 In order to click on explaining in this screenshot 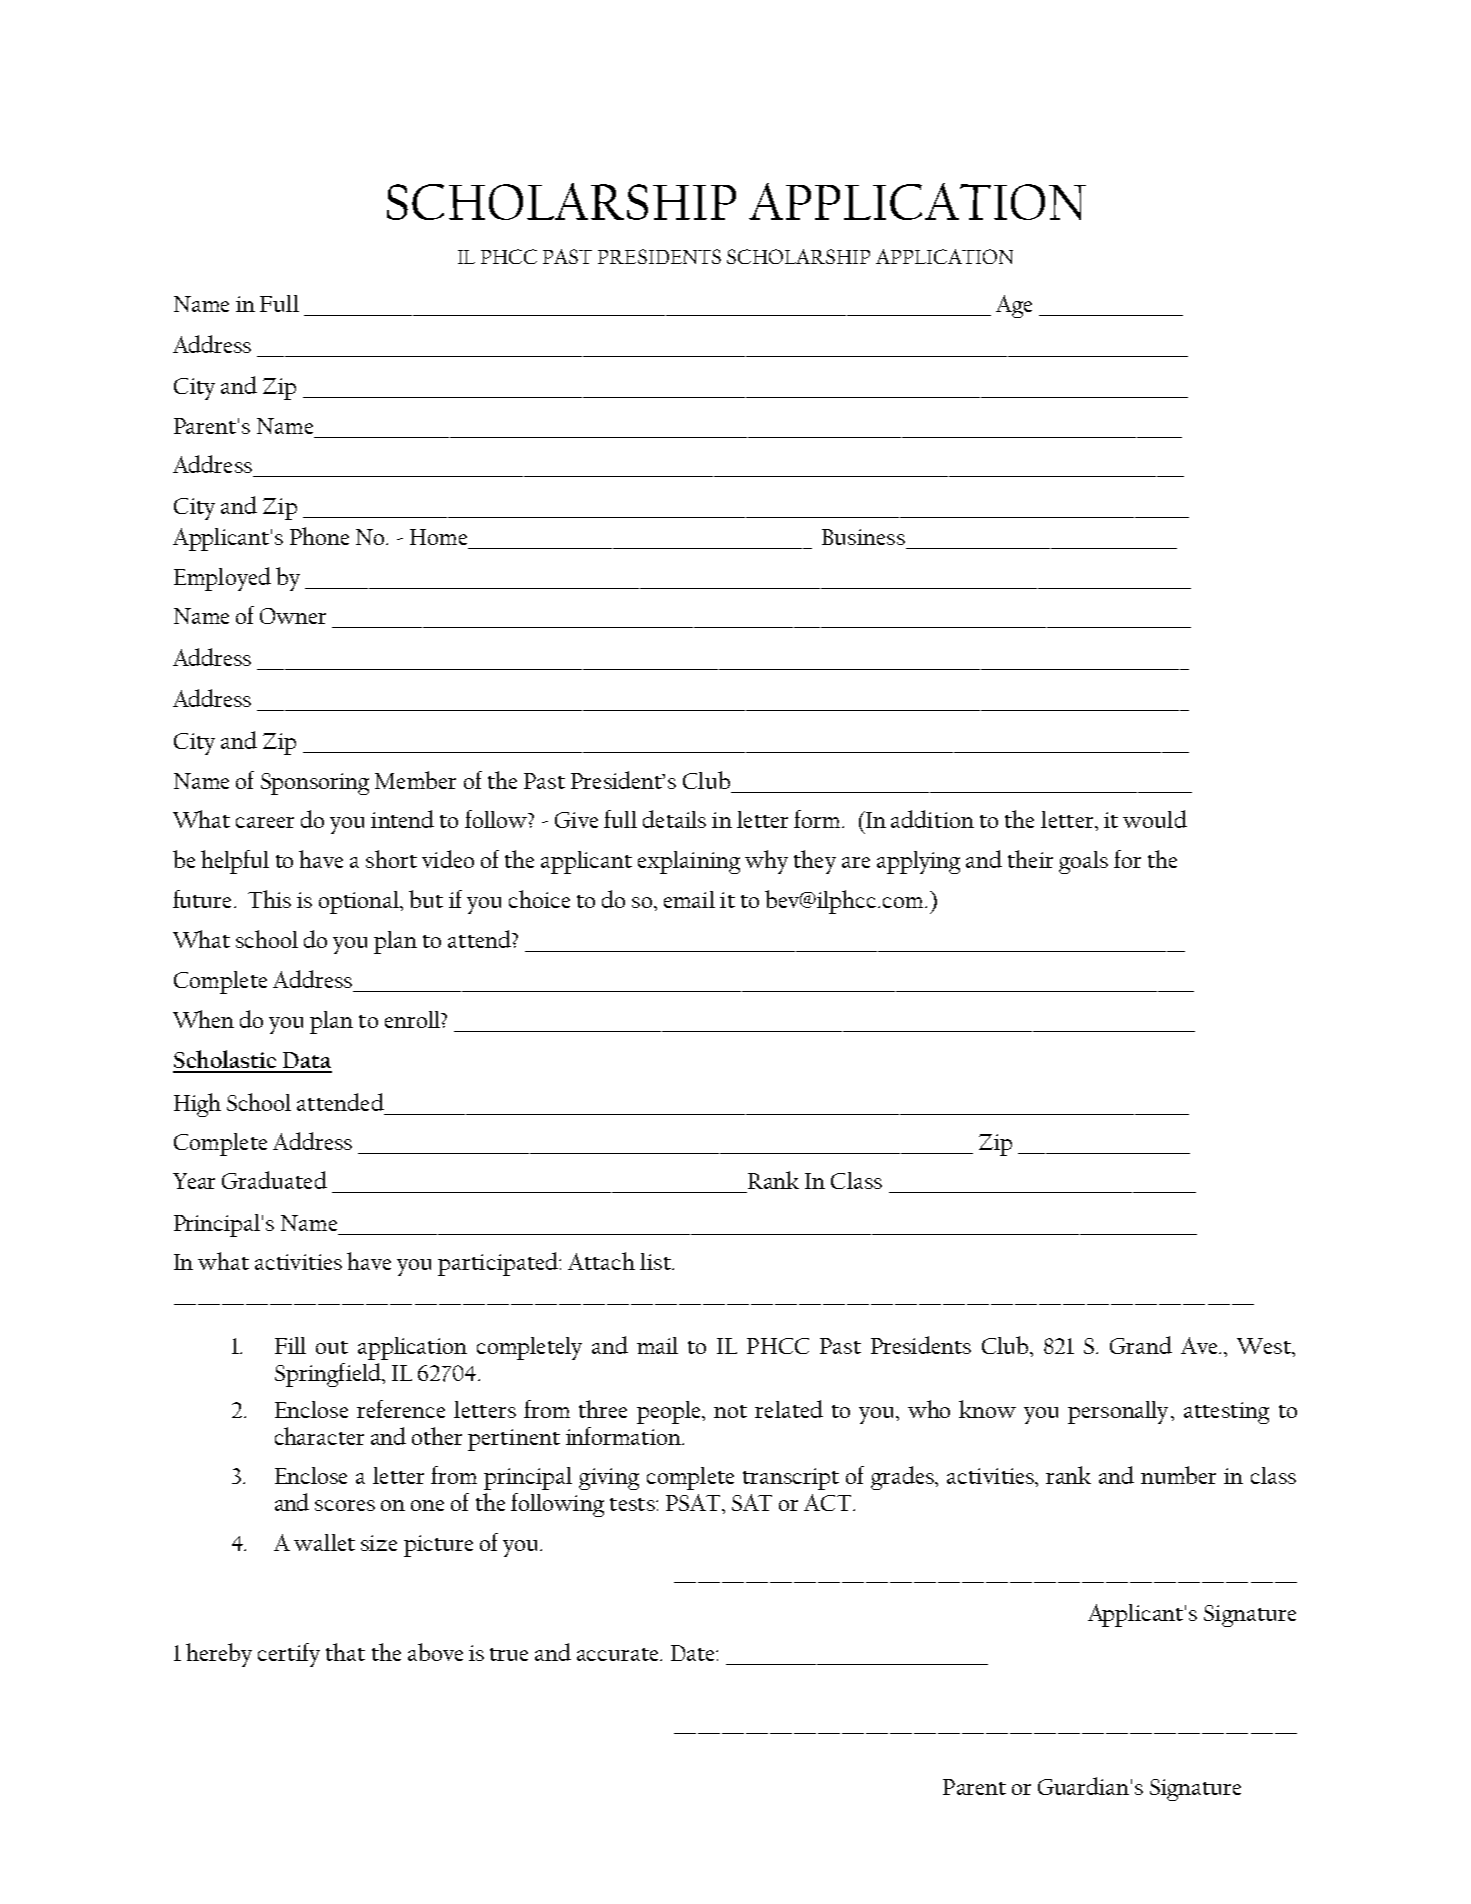, I will do `click(689, 862)`.
